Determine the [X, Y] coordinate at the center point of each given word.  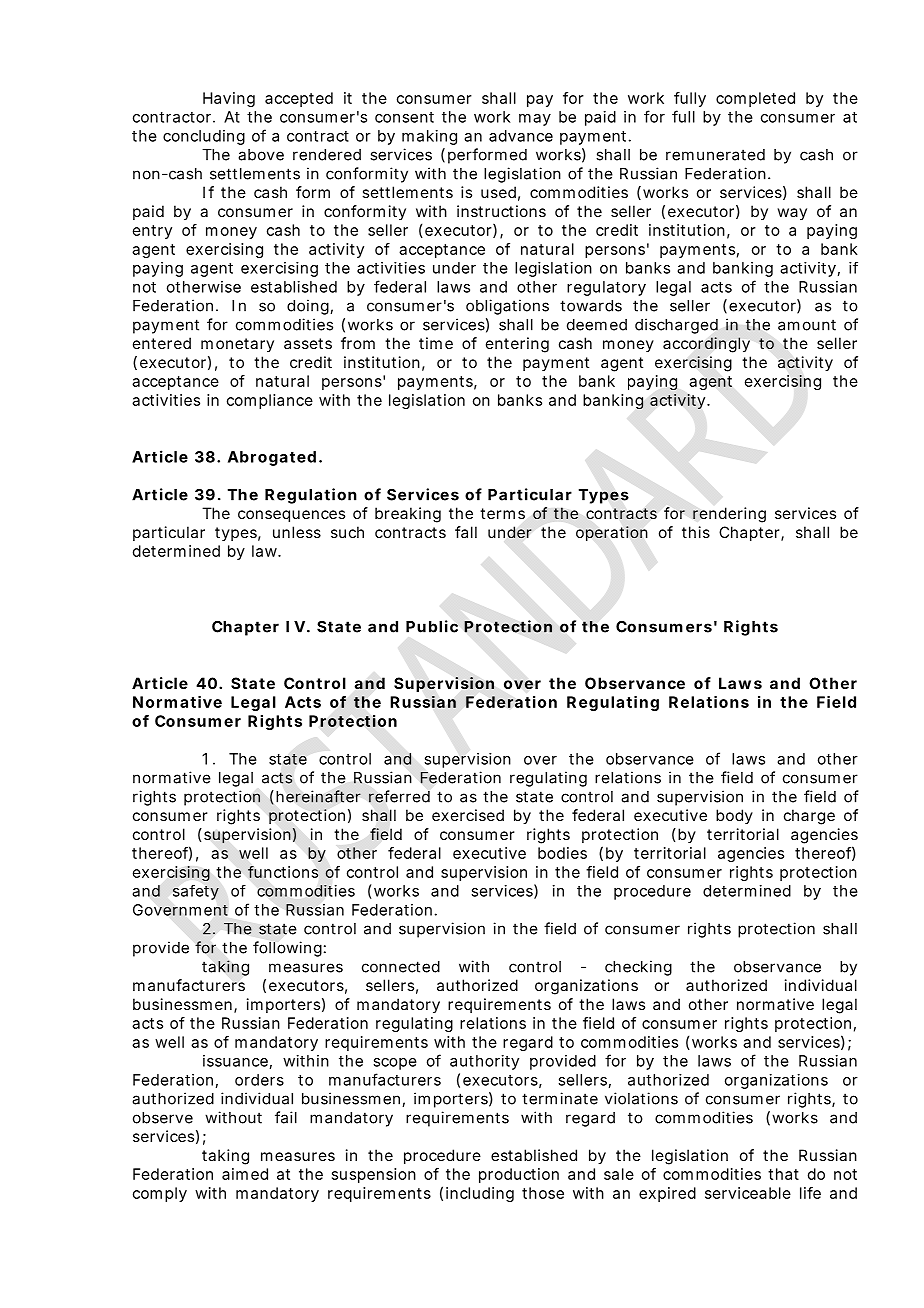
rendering [729, 515]
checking [638, 968]
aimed [245, 1174]
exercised [468, 815]
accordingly [706, 345]
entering [517, 345]
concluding [204, 137]
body [734, 816]
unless [297, 532]
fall [466, 532]
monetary [237, 345]
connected [401, 967]
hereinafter [318, 796]
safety [196, 892]
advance [521, 136]
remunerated [715, 155]
